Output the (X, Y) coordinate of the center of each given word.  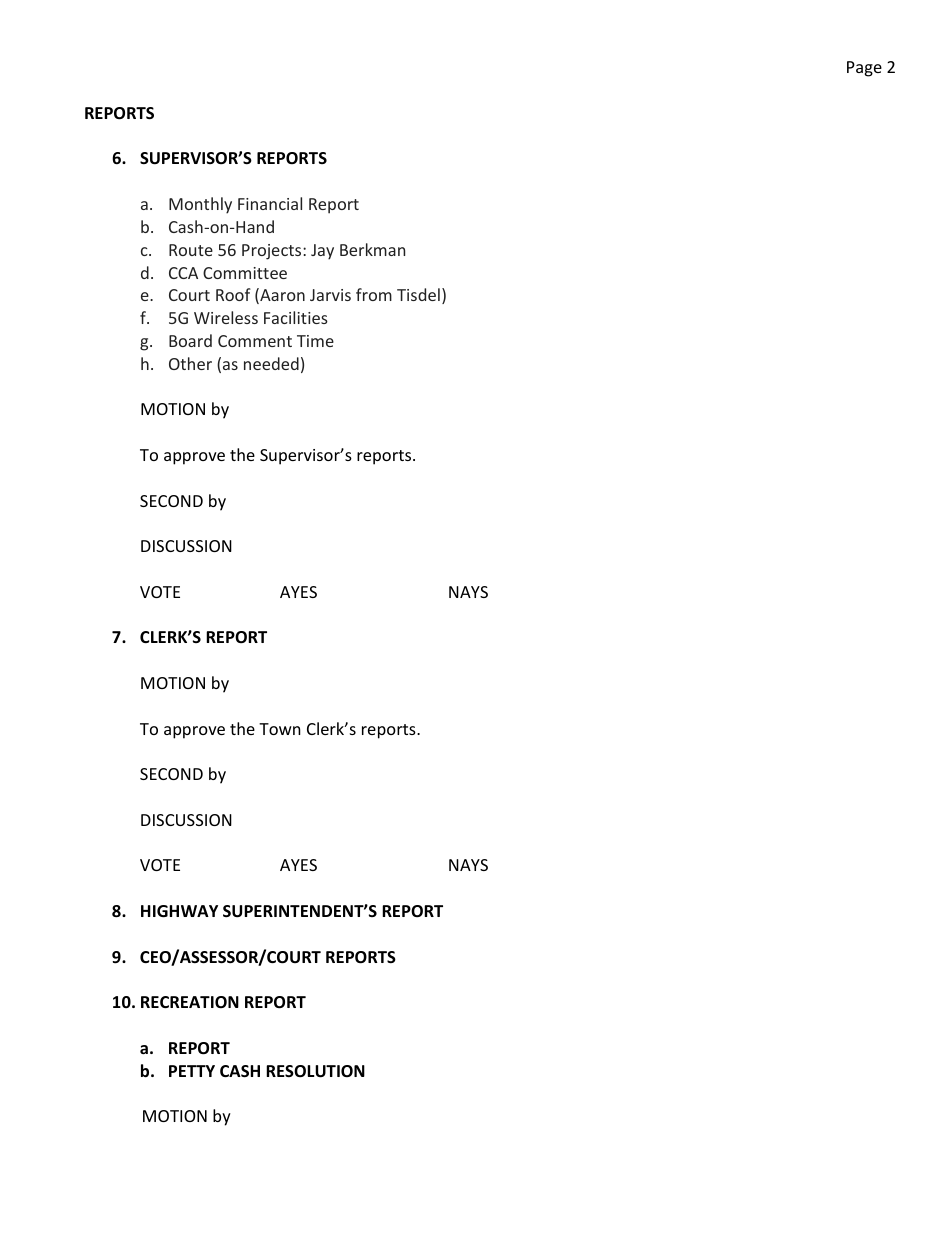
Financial (270, 203)
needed (271, 363)
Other (190, 363)
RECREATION (190, 1002)
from (374, 294)
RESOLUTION (315, 1071)
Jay (322, 252)
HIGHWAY (179, 911)
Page (864, 69)
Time (315, 341)
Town (280, 729)
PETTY (192, 1071)
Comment (255, 341)
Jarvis (330, 295)
